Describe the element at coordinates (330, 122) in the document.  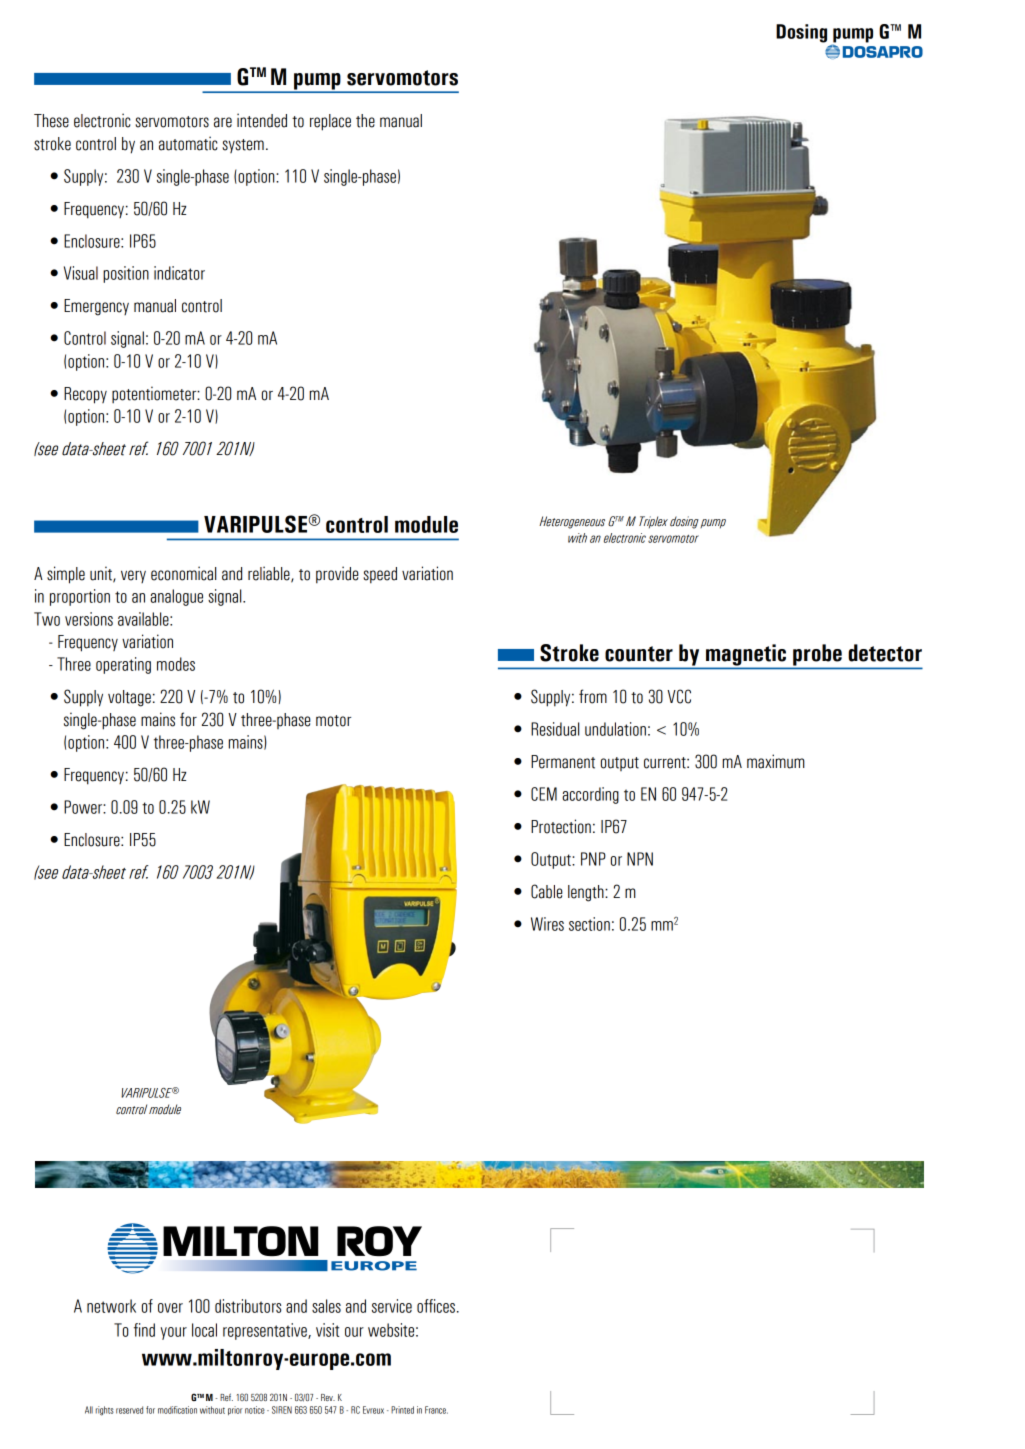
I see `replace` at that location.
